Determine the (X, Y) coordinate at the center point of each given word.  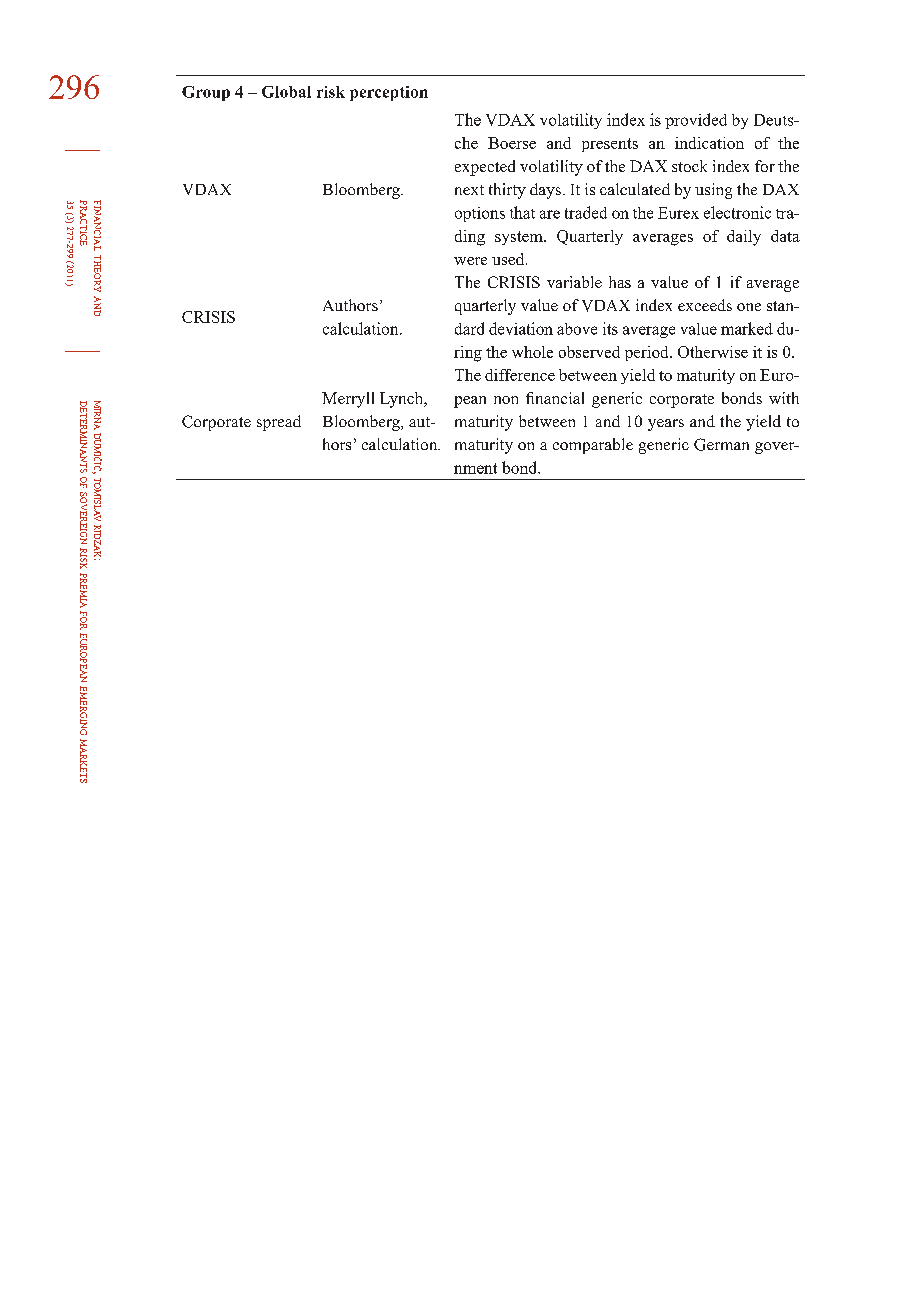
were (470, 261)
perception (389, 93)
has (620, 282)
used (509, 259)
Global (286, 92)
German (721, 444)
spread (279, 423)
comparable (593, 446)
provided (696, 121)
